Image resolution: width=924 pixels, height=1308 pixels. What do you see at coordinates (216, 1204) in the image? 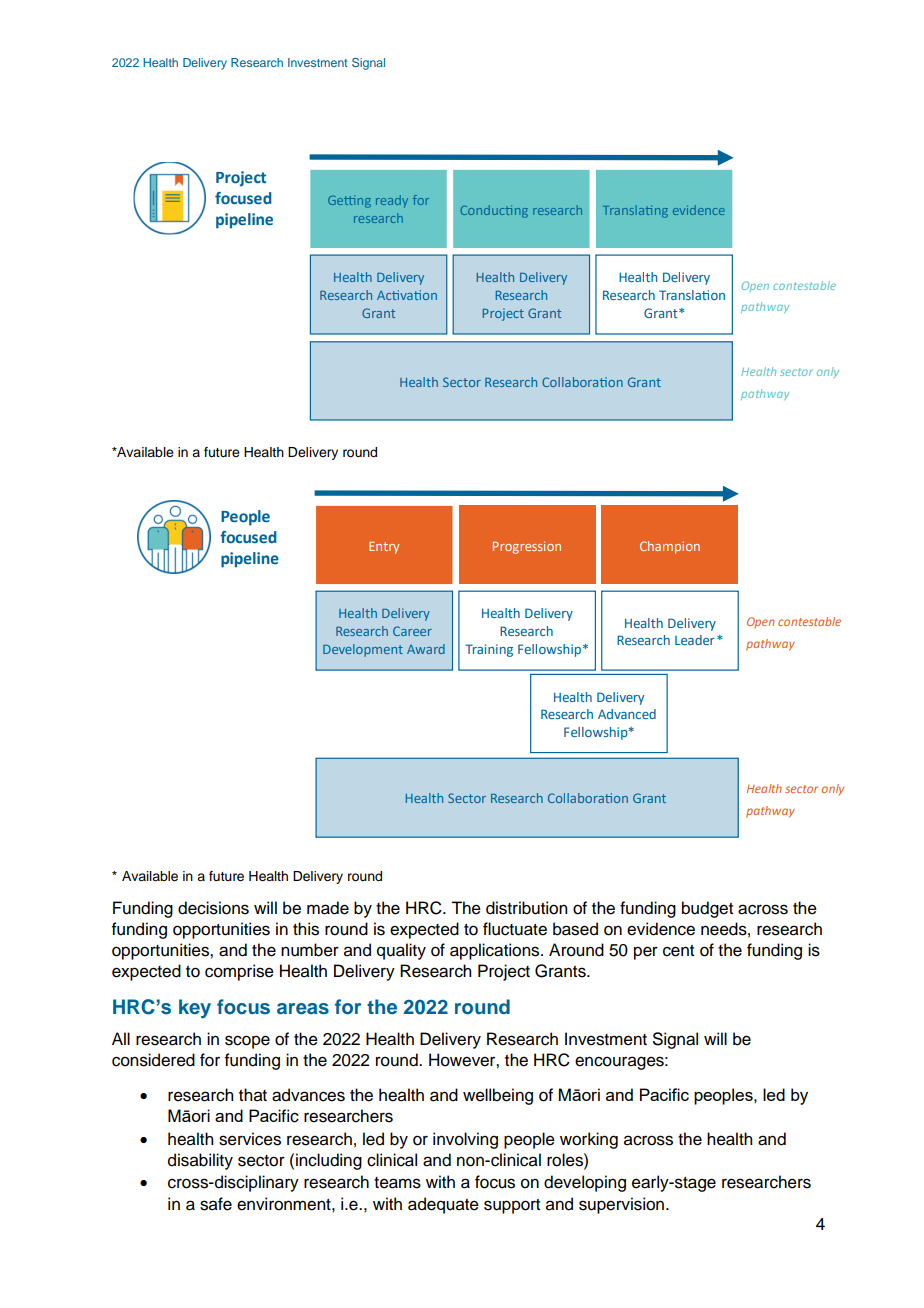
I see `safe` at bounding box center [216, 1204].
